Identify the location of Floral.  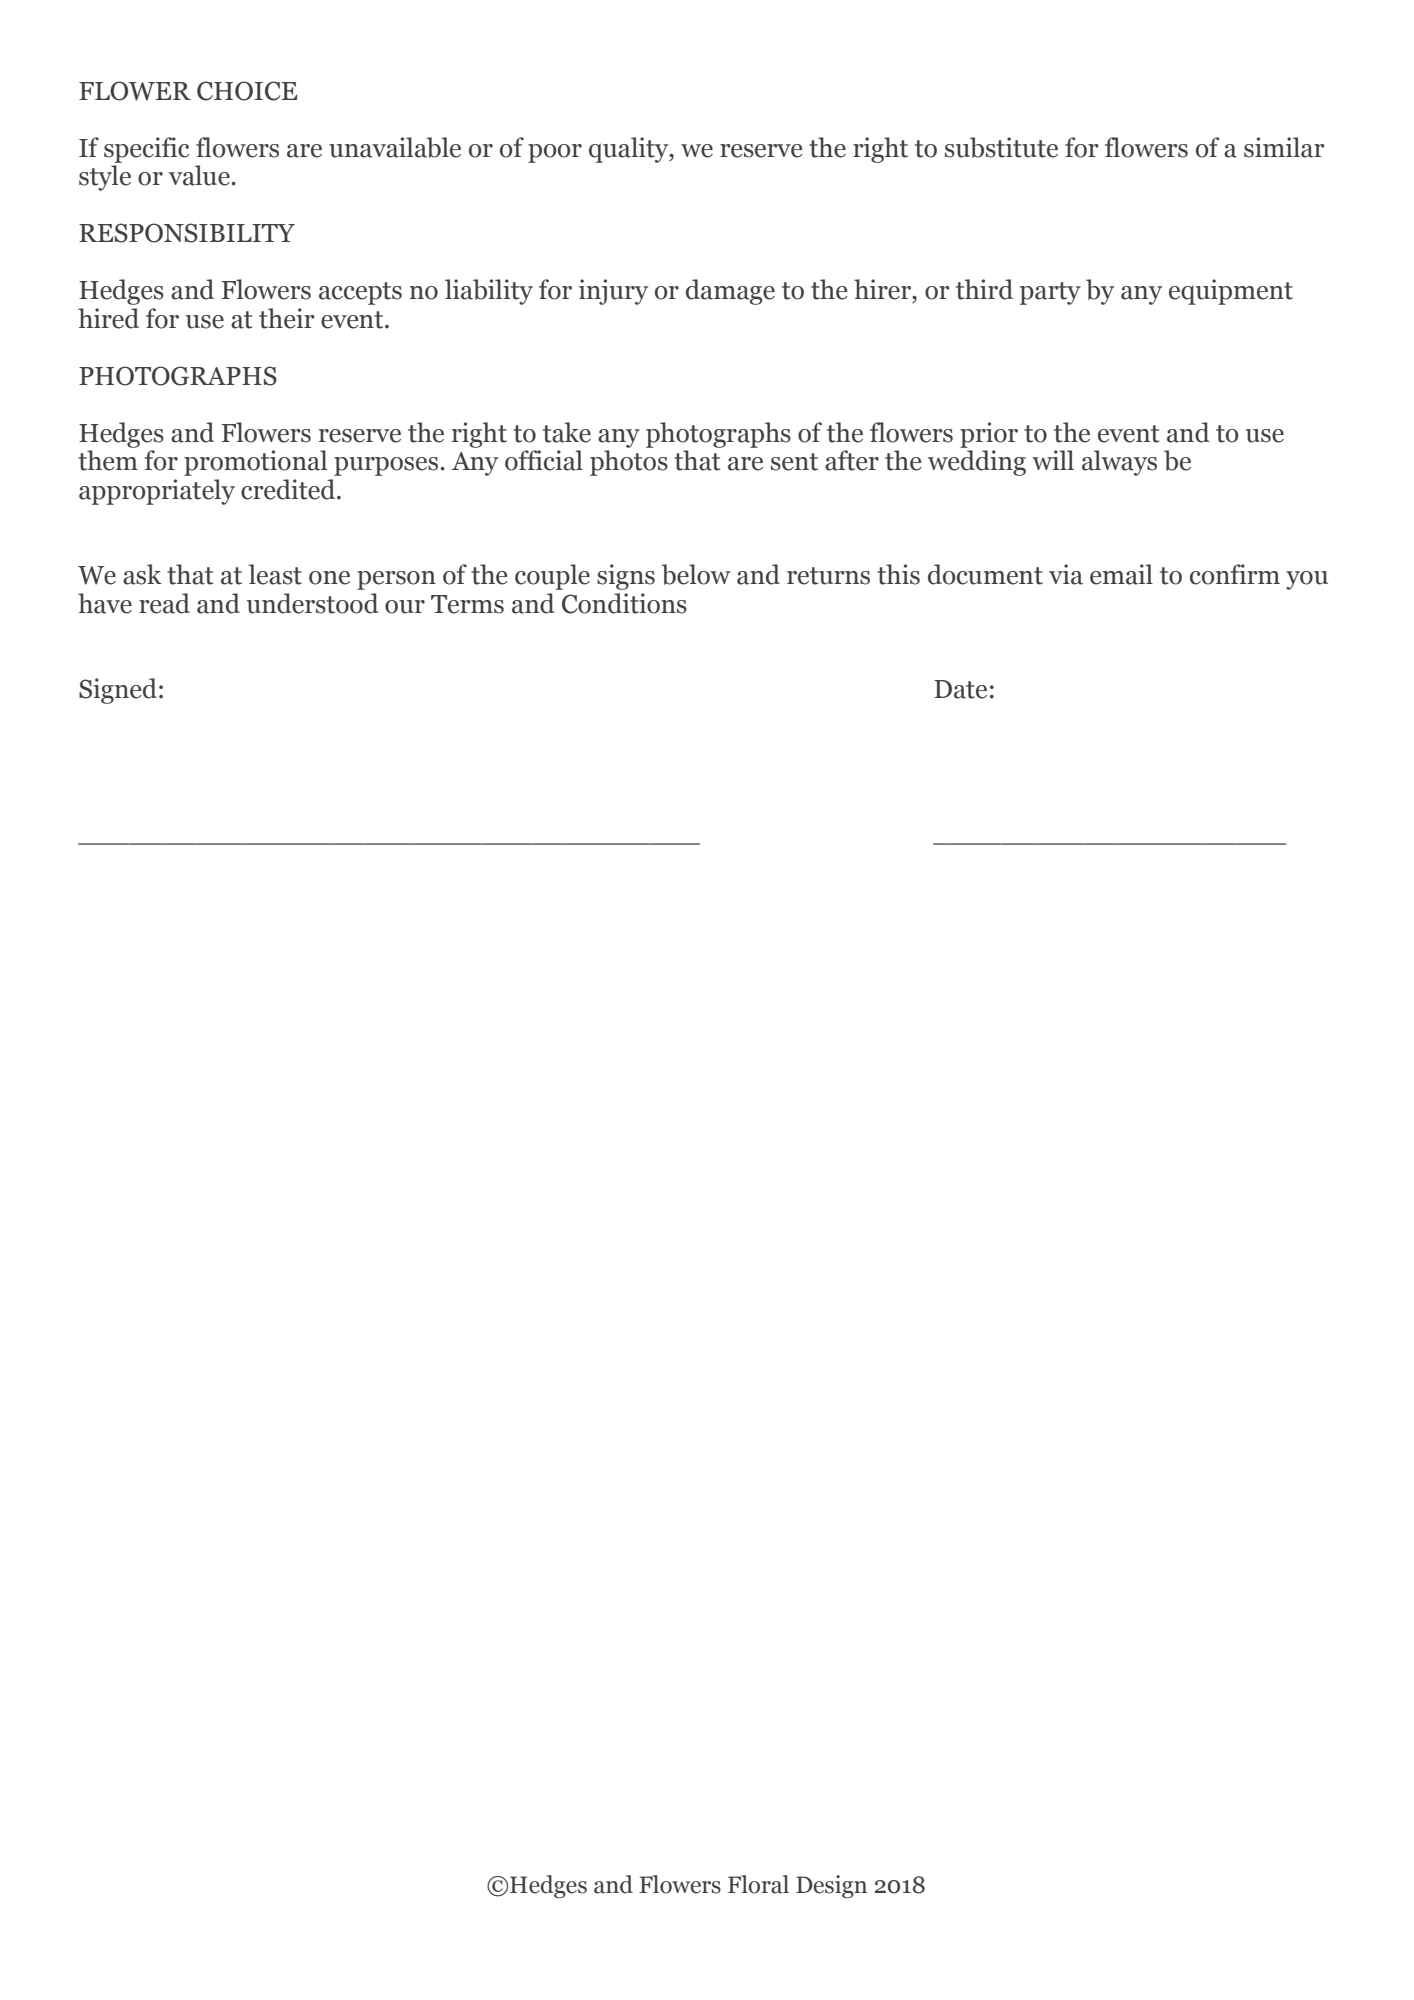
(758, 1884).
